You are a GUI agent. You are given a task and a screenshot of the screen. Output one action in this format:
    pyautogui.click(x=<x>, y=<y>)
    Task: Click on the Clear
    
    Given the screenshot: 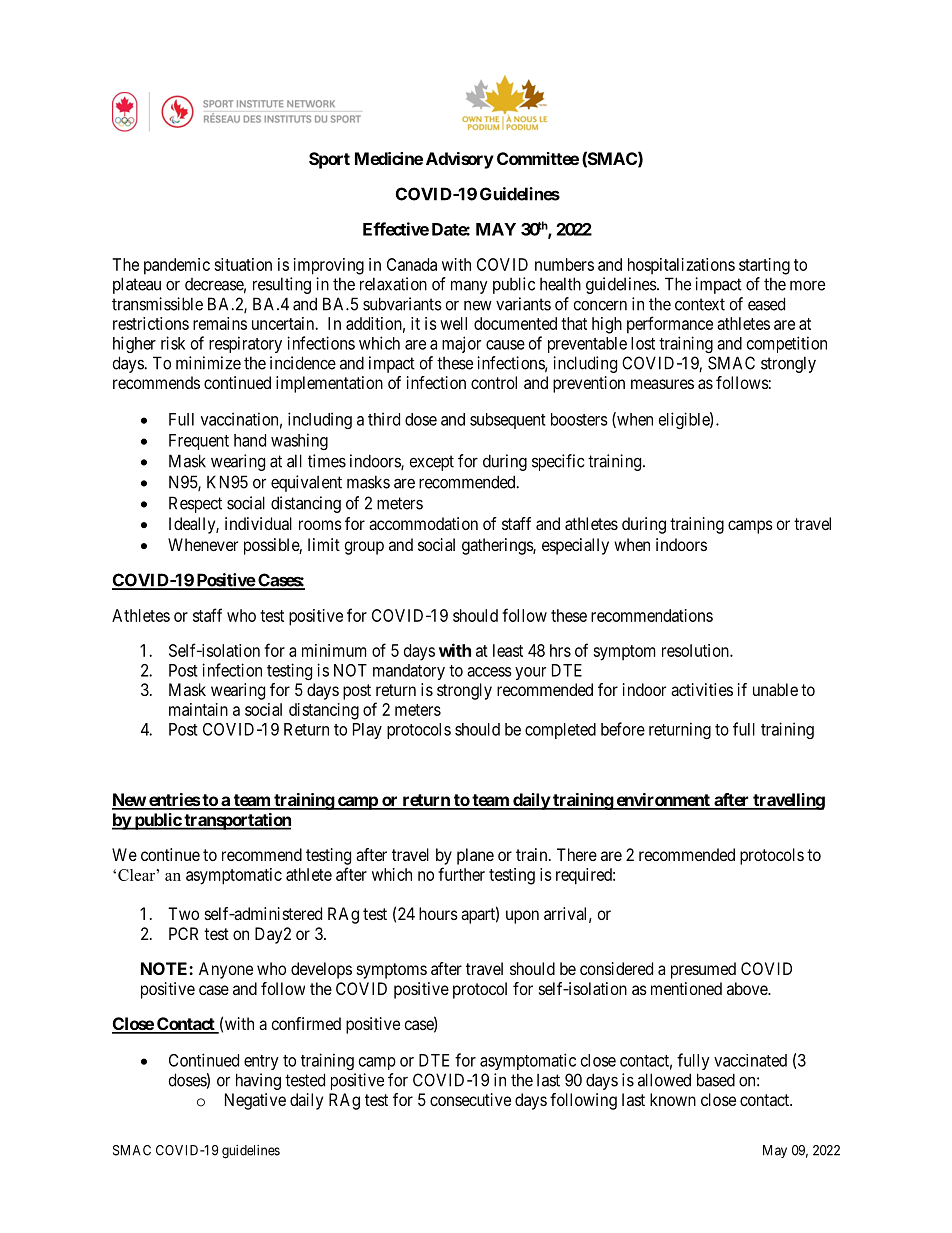 What is the action you would take?
    pyautogui.click(x=137, y=875)
